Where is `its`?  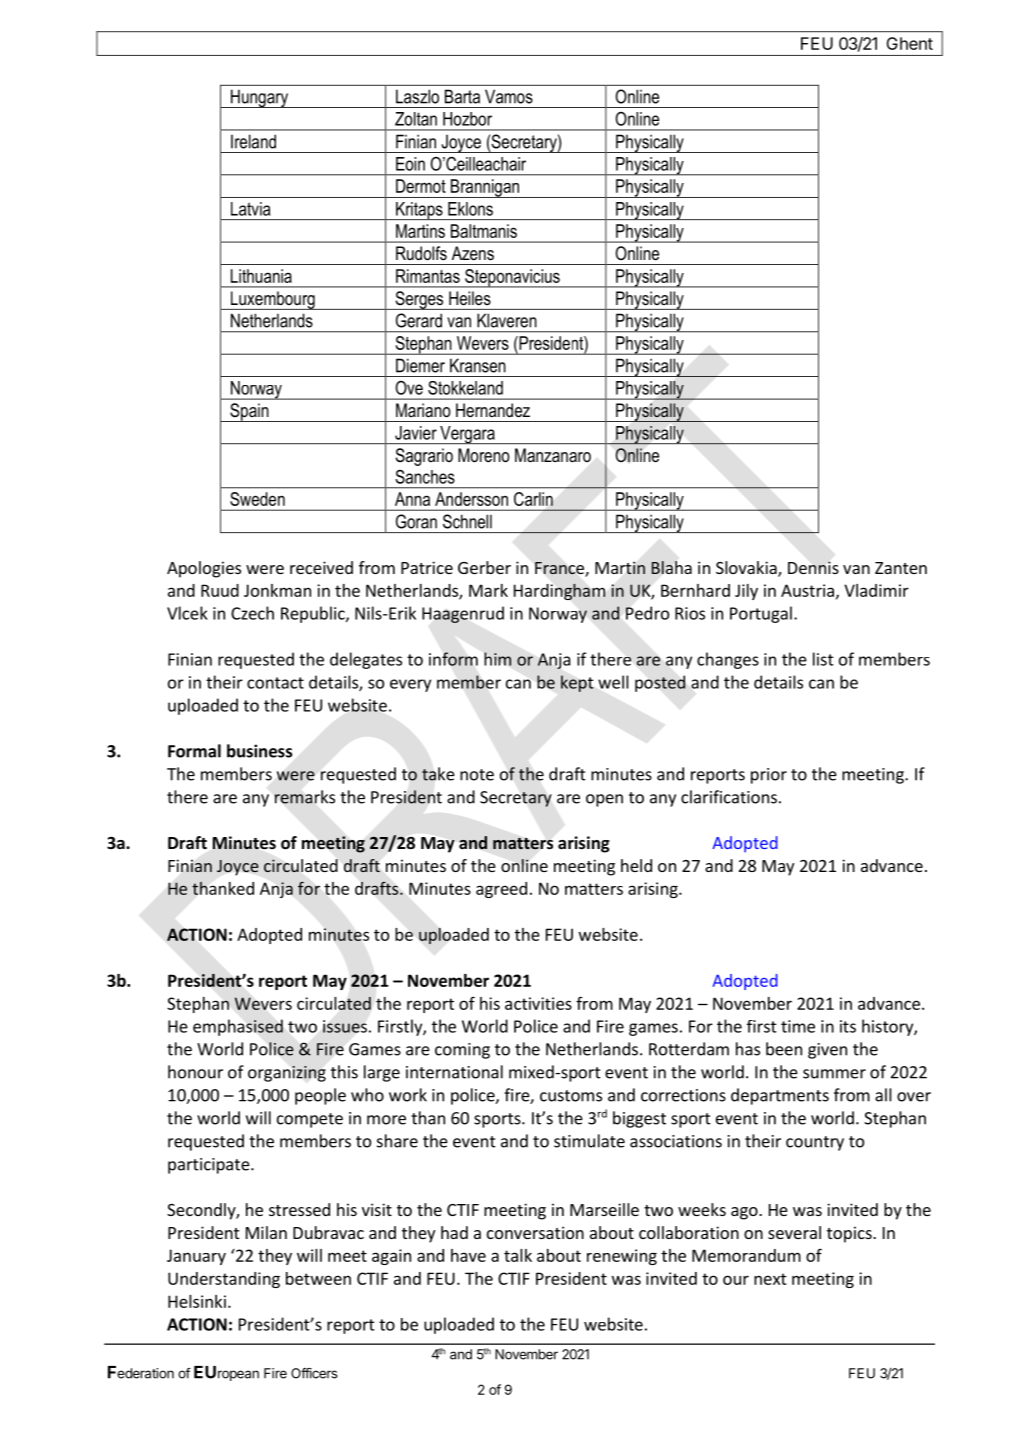 its is located at coordinates (848, 1026).
